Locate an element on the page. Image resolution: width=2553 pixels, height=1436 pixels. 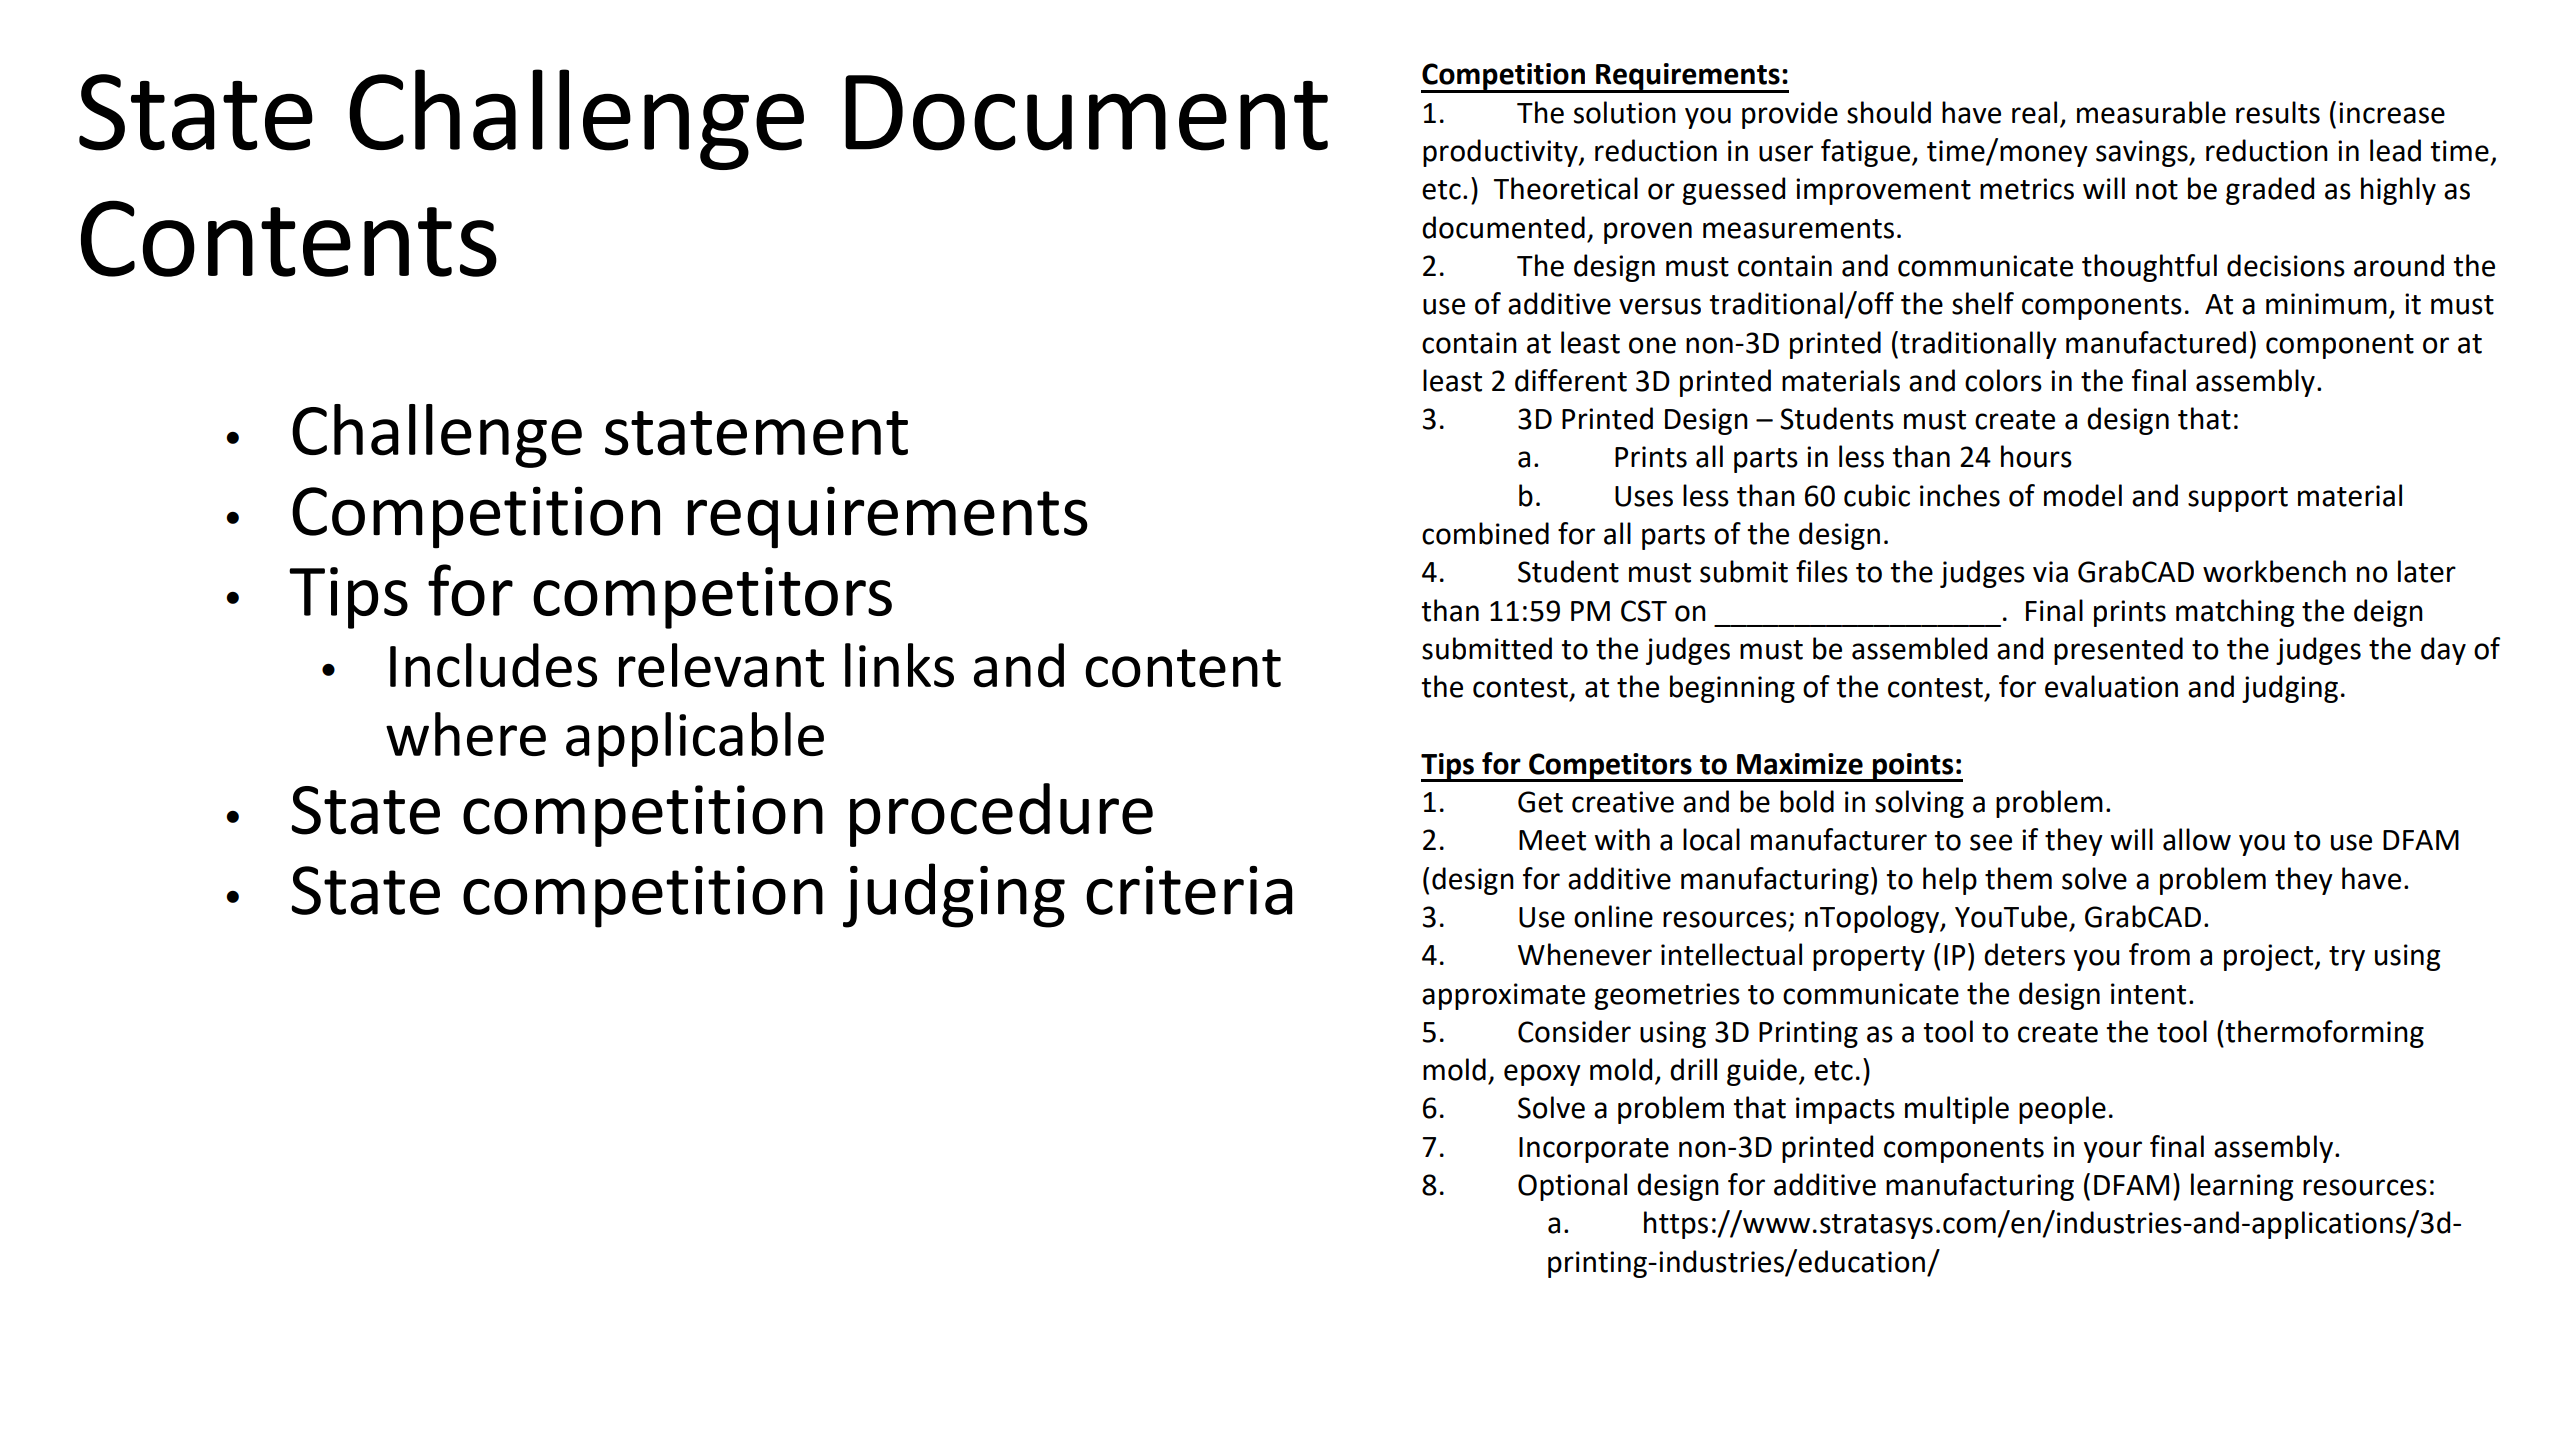
allow is located at coordinates (2197, 839).
